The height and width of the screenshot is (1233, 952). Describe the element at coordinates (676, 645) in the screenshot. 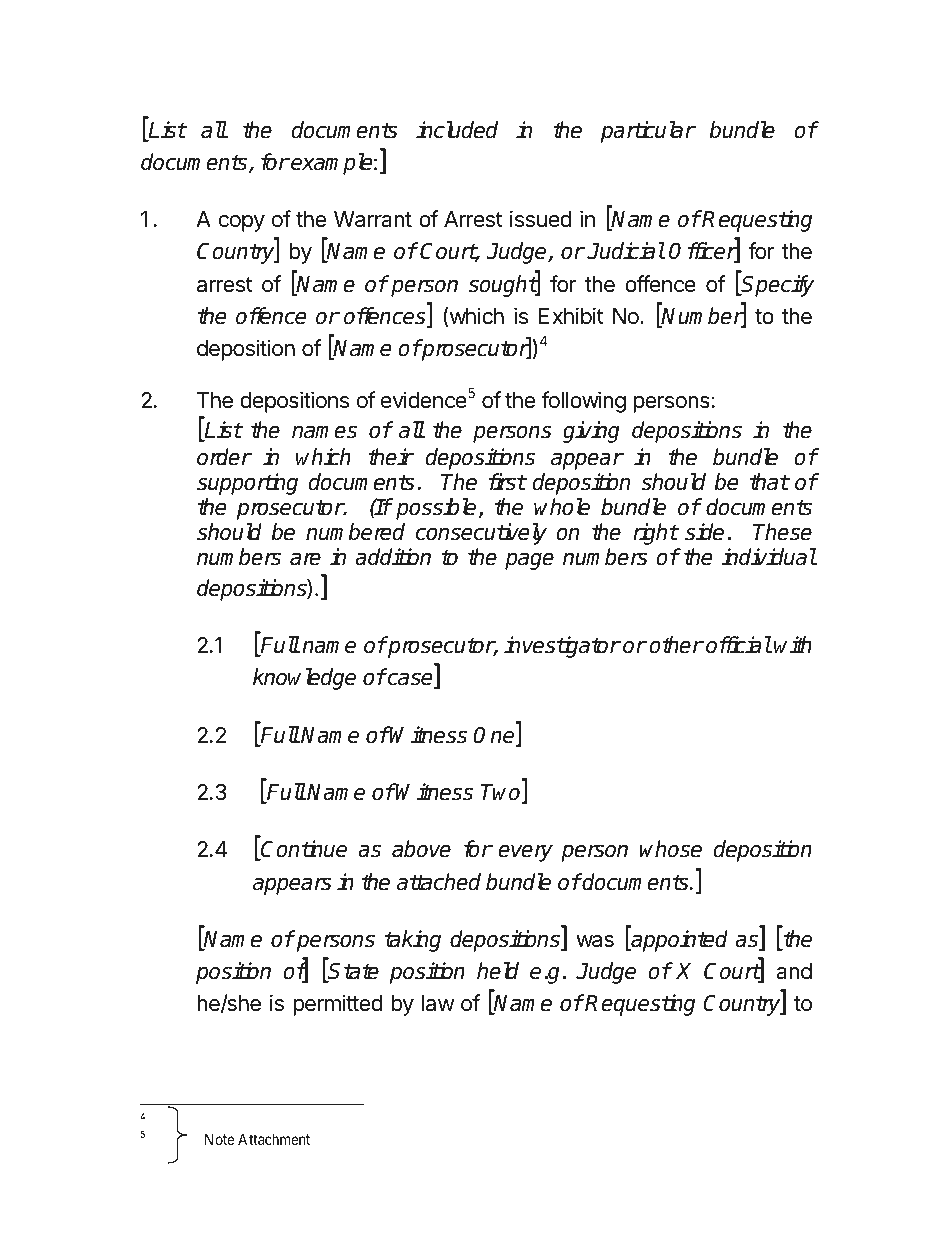

I see `other` at that location.
